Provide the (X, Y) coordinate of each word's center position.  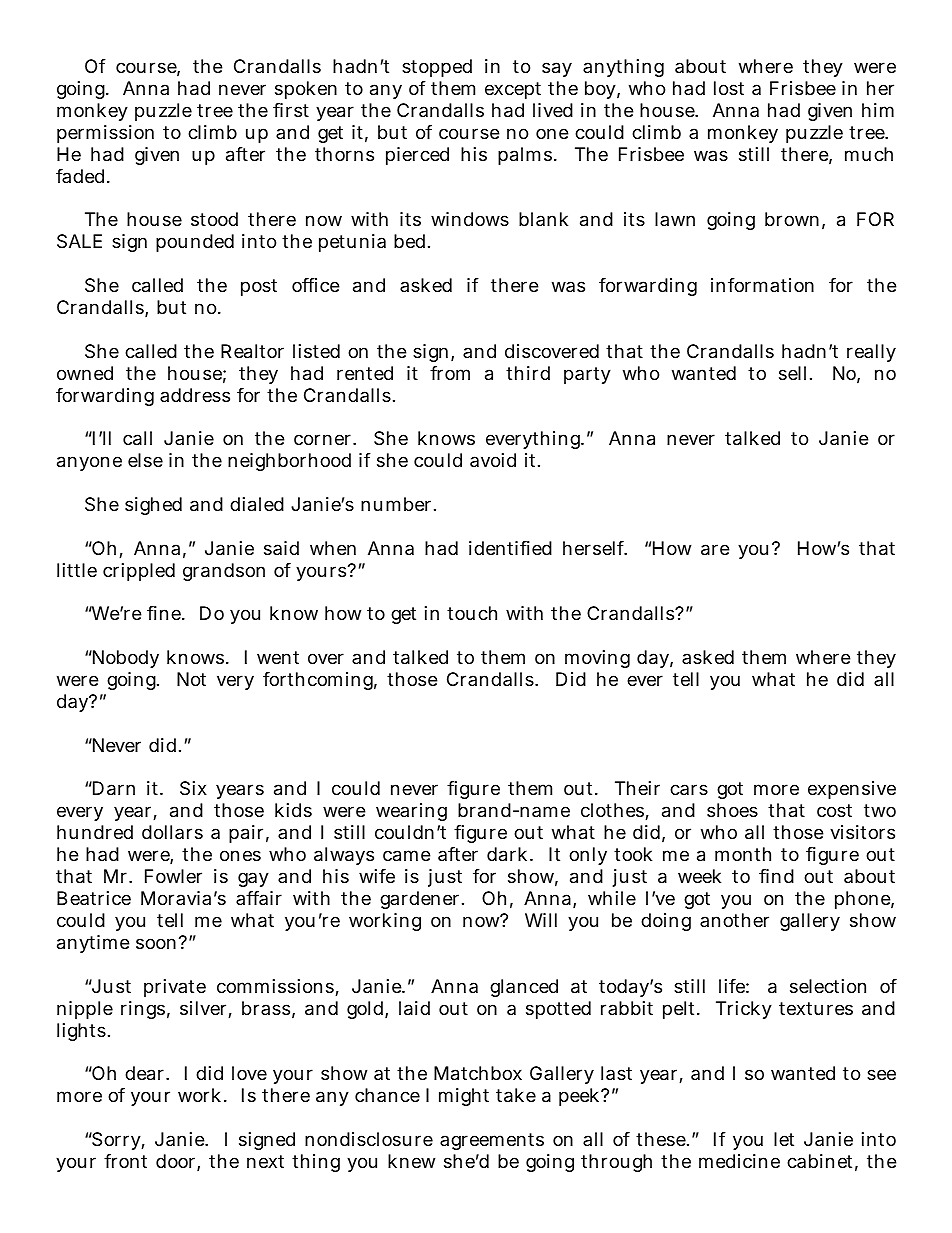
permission (105, 134)
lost (729, 88)
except (513, 90)
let (784, 1139)
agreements (492, 1141)
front (125, 1161)
